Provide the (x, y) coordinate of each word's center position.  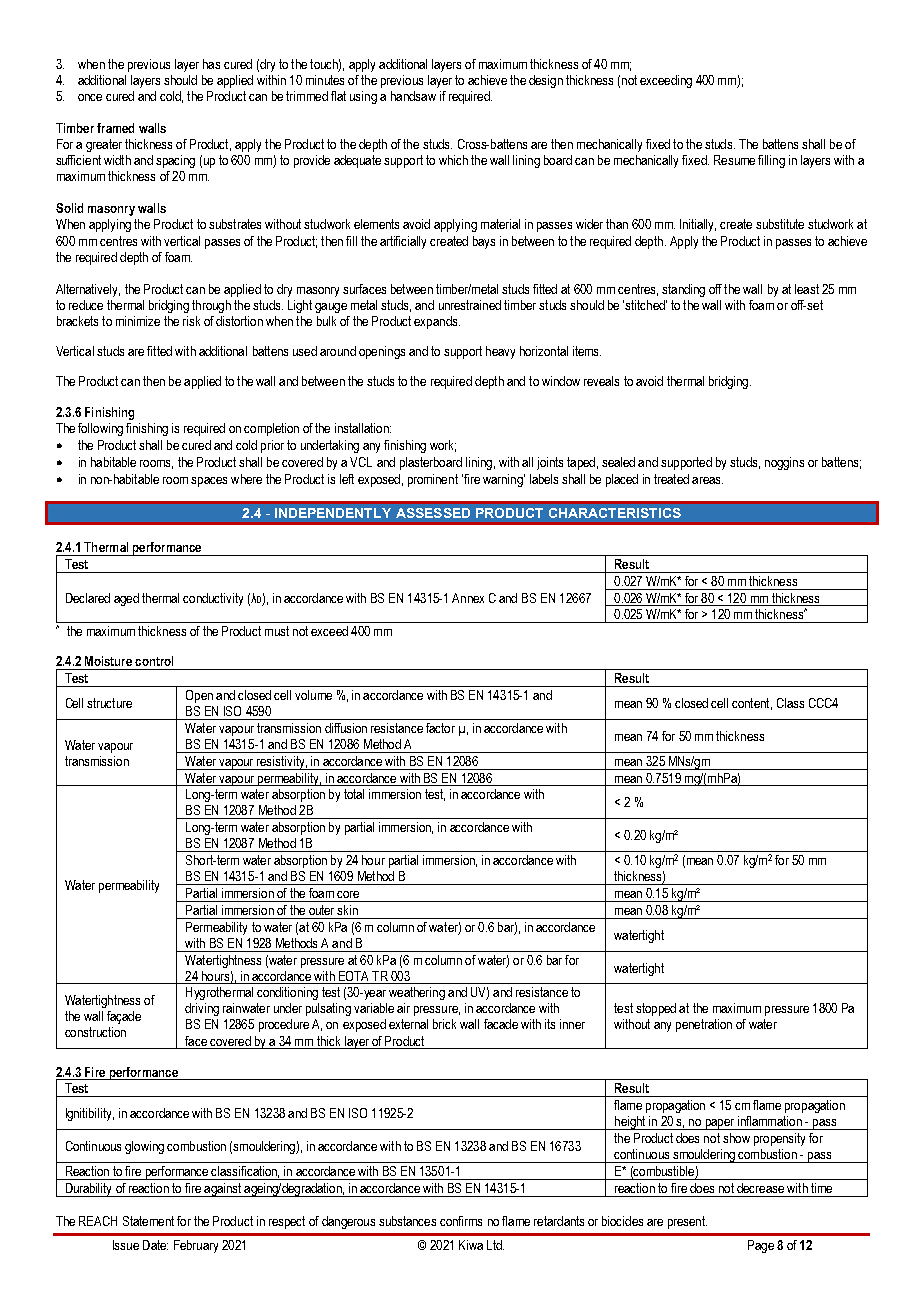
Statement (148, 1221)
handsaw (413, 96)
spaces (209, 482)
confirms (461, 1221)
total (354, 794)
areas (707, 480)
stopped (656, 1009)
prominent (433, 480)
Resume (734, 160)
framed (115, 128)
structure (109, 703)
